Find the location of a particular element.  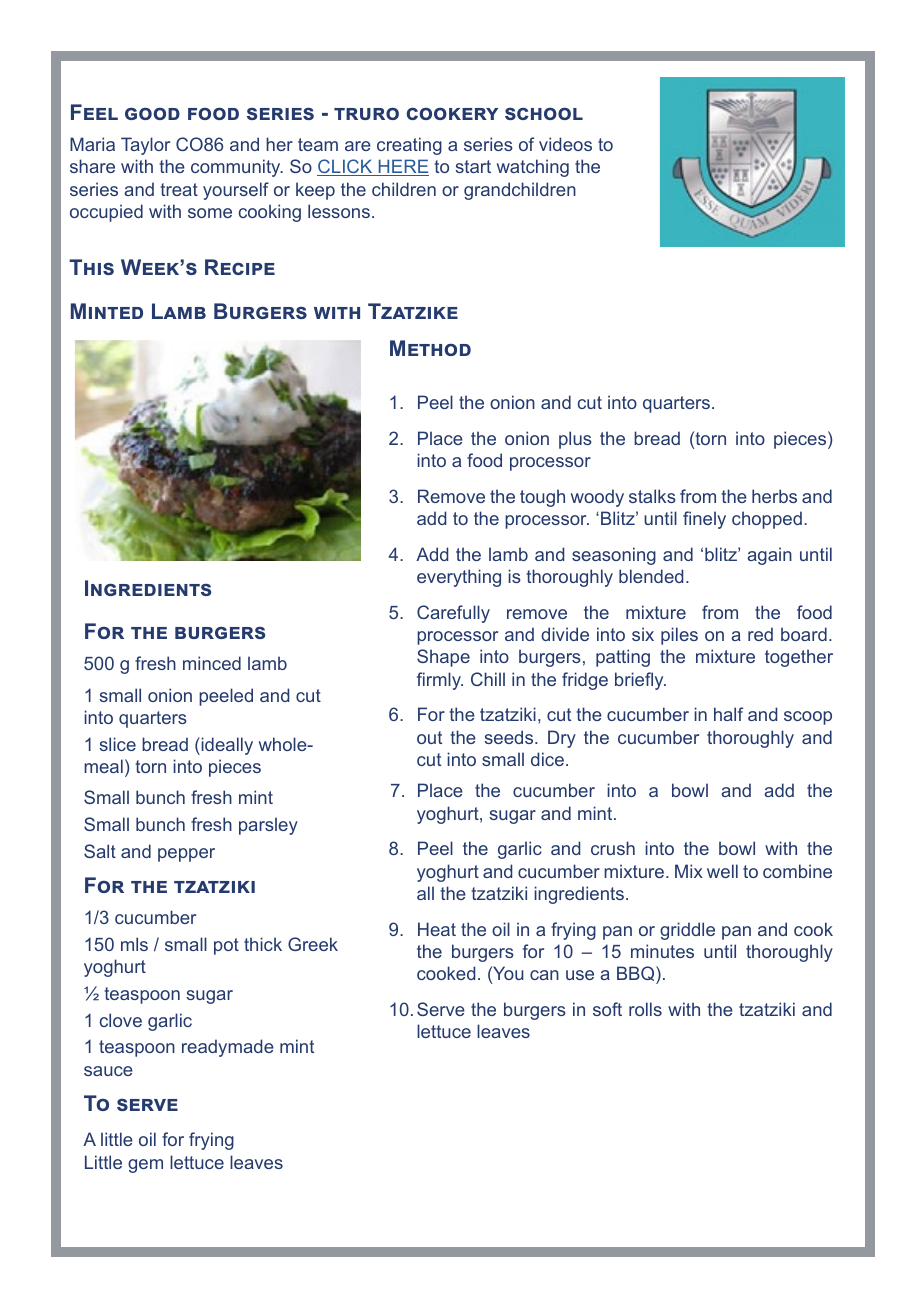

gem is located at coordinates (145, 1166).
